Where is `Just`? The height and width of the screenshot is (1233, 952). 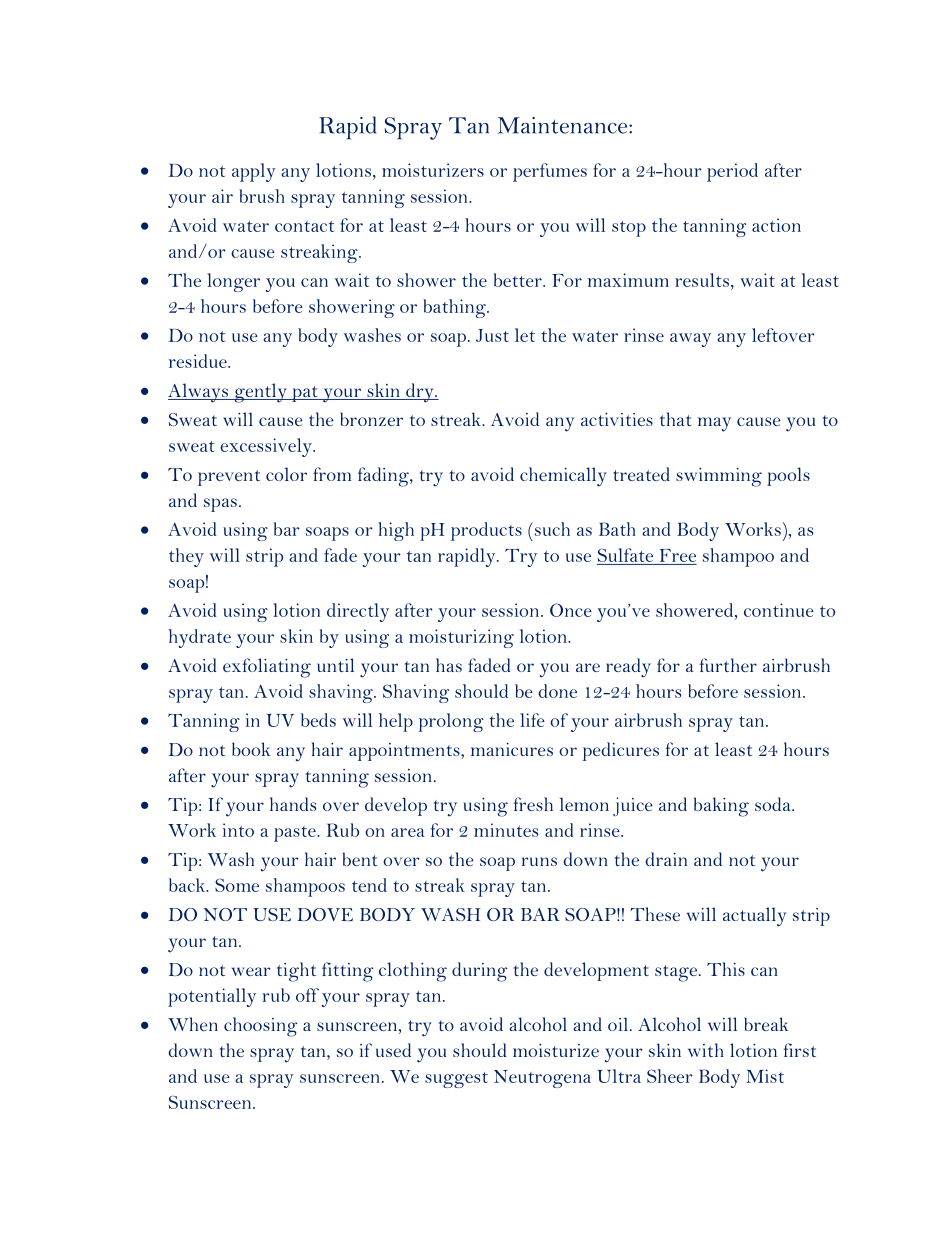 Just is located at coordinates (492, 335).
